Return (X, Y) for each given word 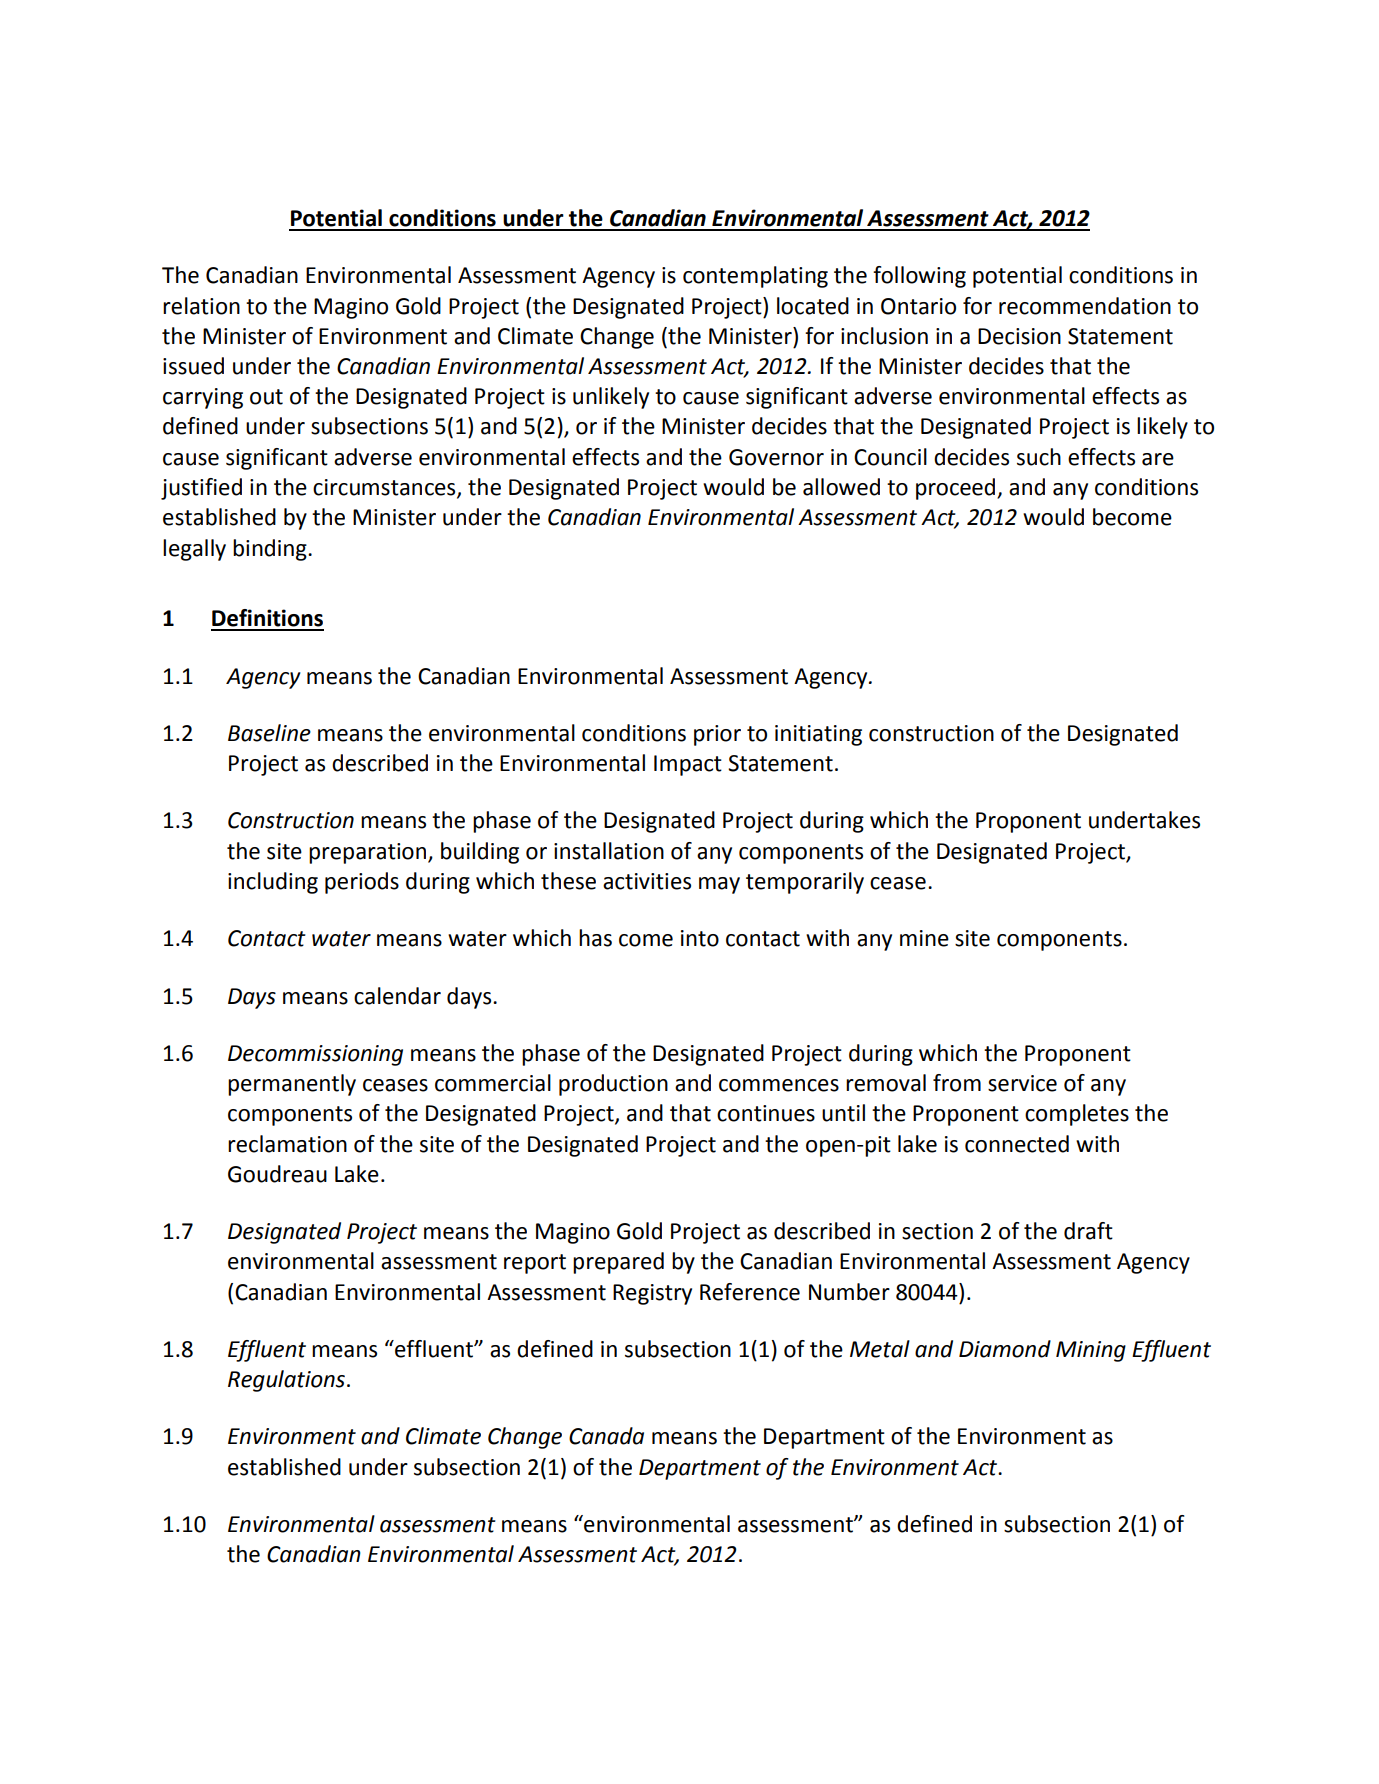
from (957, 1083)
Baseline (269, 733)
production (613, 1085)
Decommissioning (315, 1055)
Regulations (286, 1381)
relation (201, 306)
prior (717, 735)
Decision (1019, 336)
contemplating (755, 277)
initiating (818, 735)
